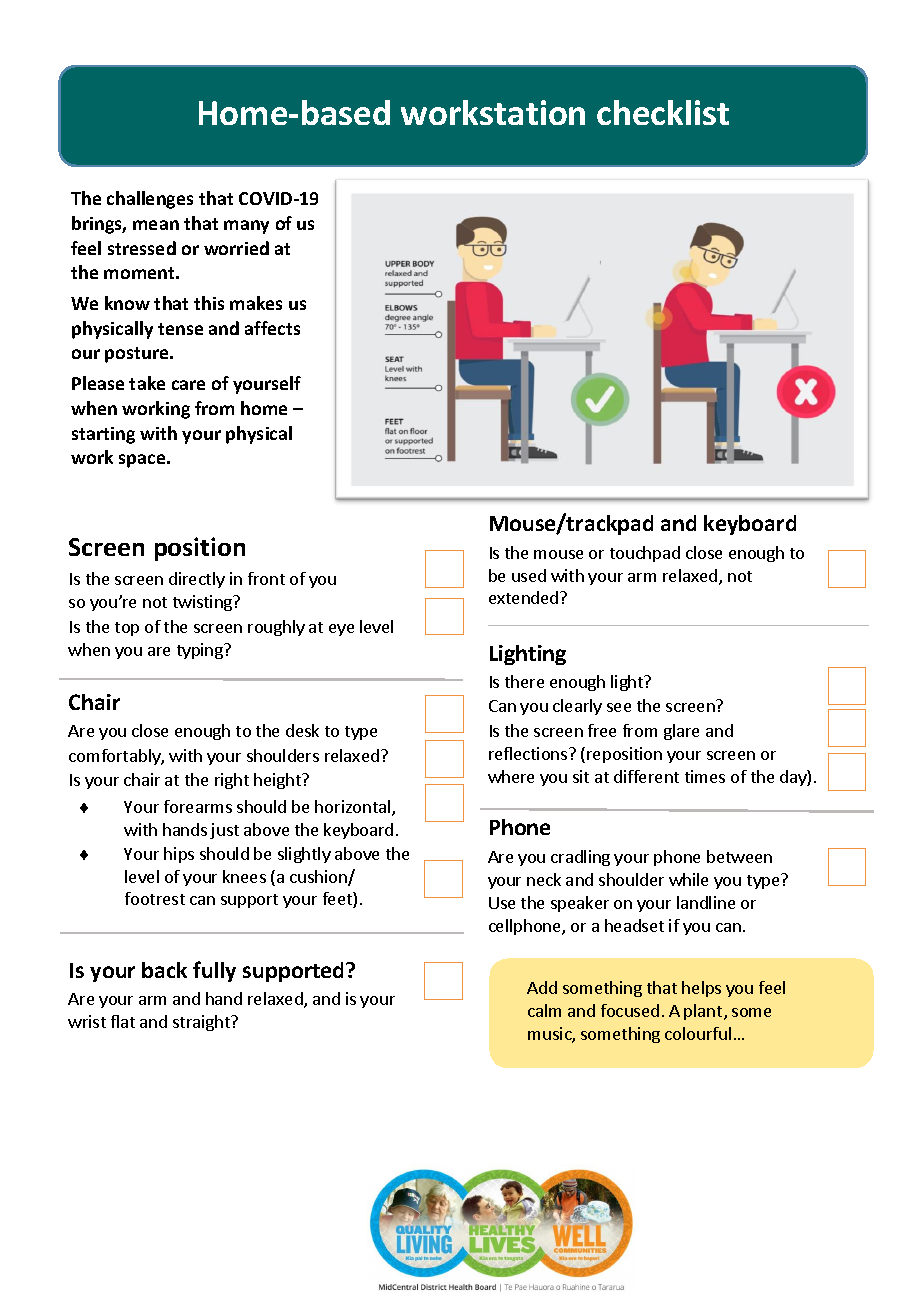 This screenshot has height=1308, width=924. What do you see at coordinates (272, 328) in the screenshot?
I see `affects` at bounding box center [272, 328].
